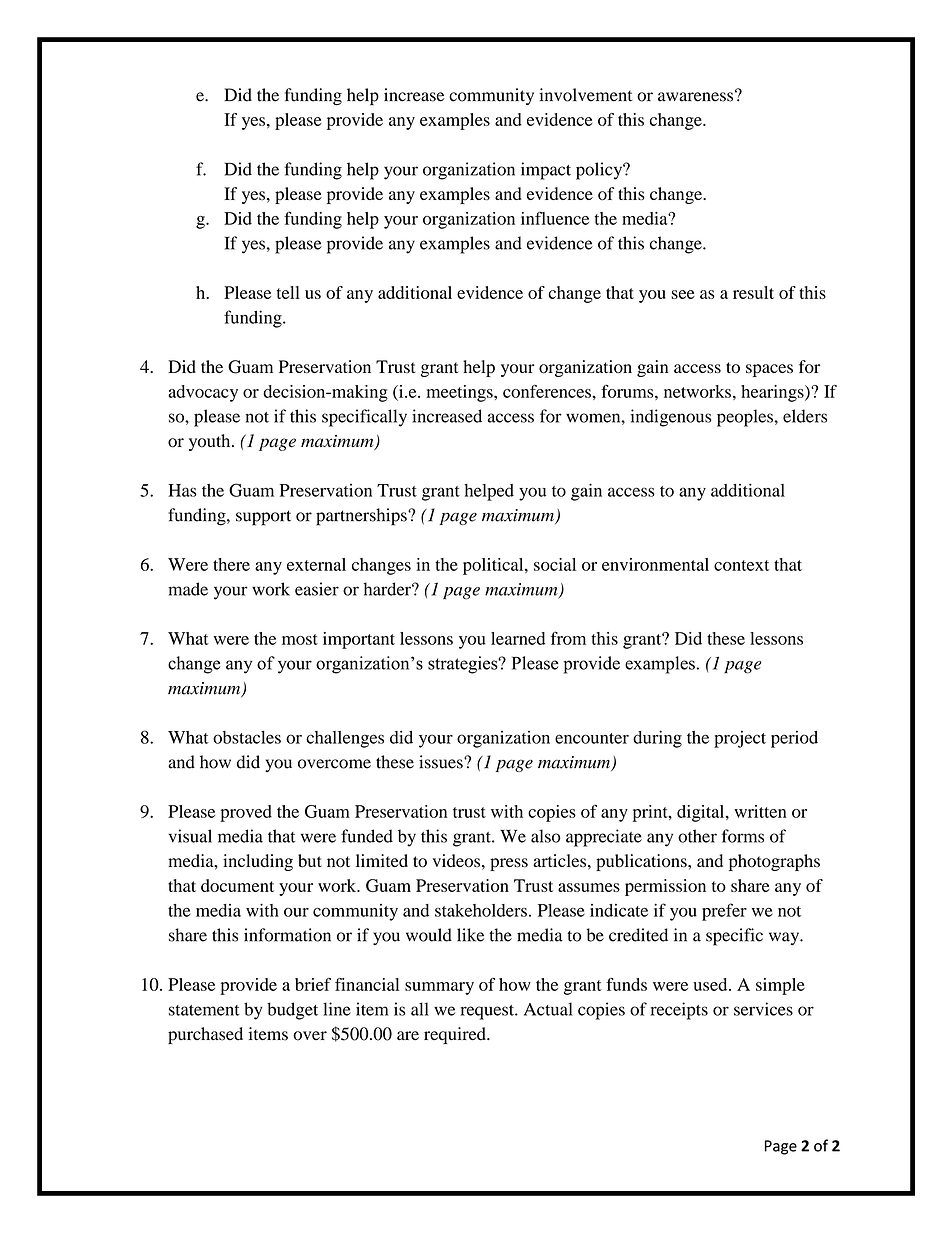 This screenshot has height=1233, width=952. What do you see at coordinates (231, 564) in the screenshot?
I see `there` at bounding box center [231, 564].
